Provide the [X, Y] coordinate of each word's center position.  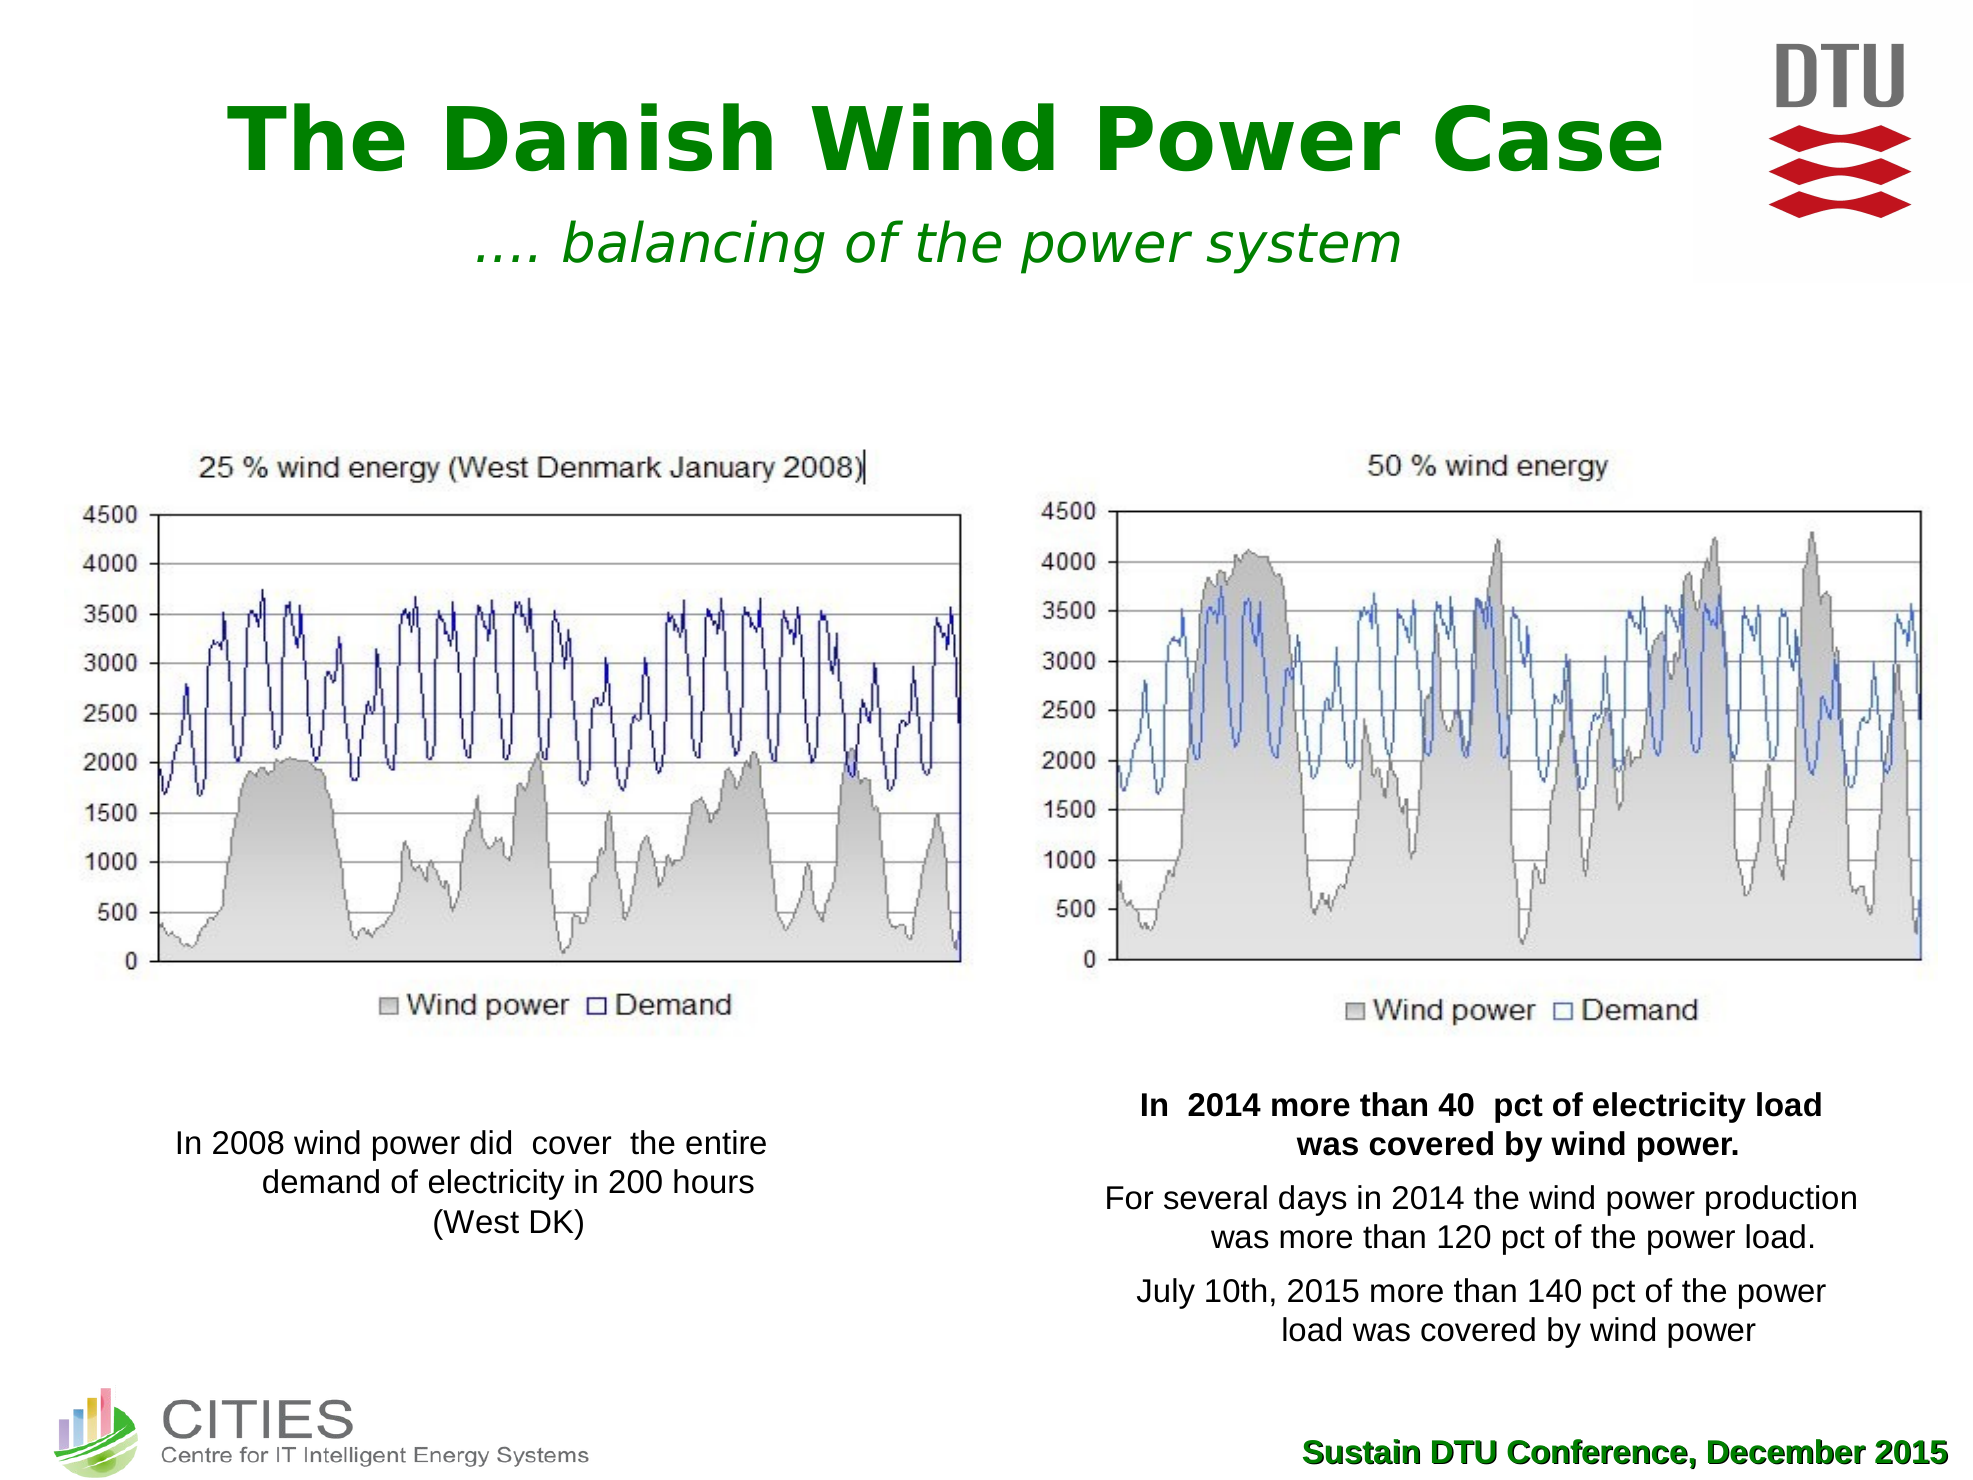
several [1215, 1197]
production [1781, 1200]
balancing [694, 247]
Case [1548, 138]
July [1166, 1293]
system [1303, 248]
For [1130, 1198]
